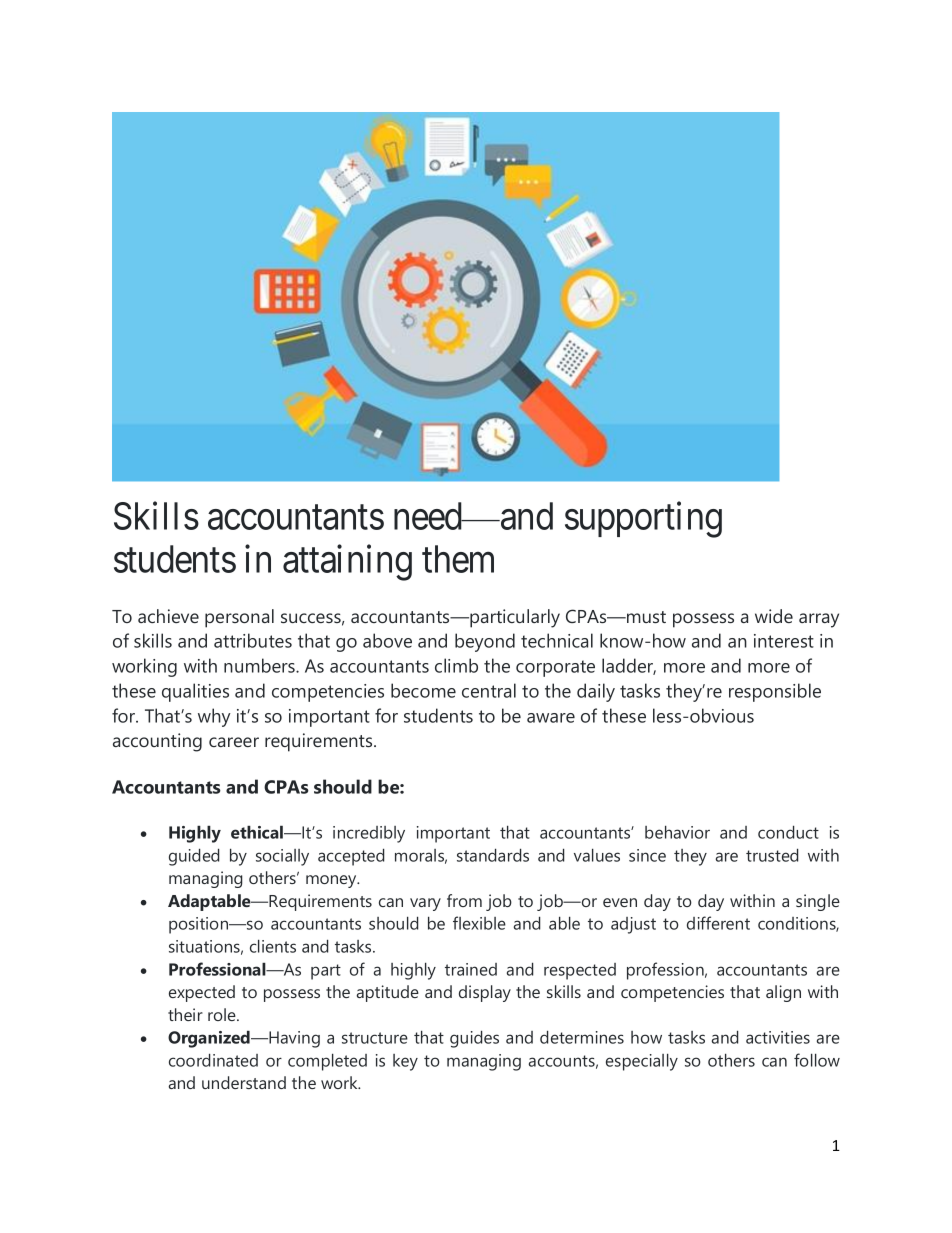 This image has height=1233, width=952. I want to click on them, so click(458, 559).
